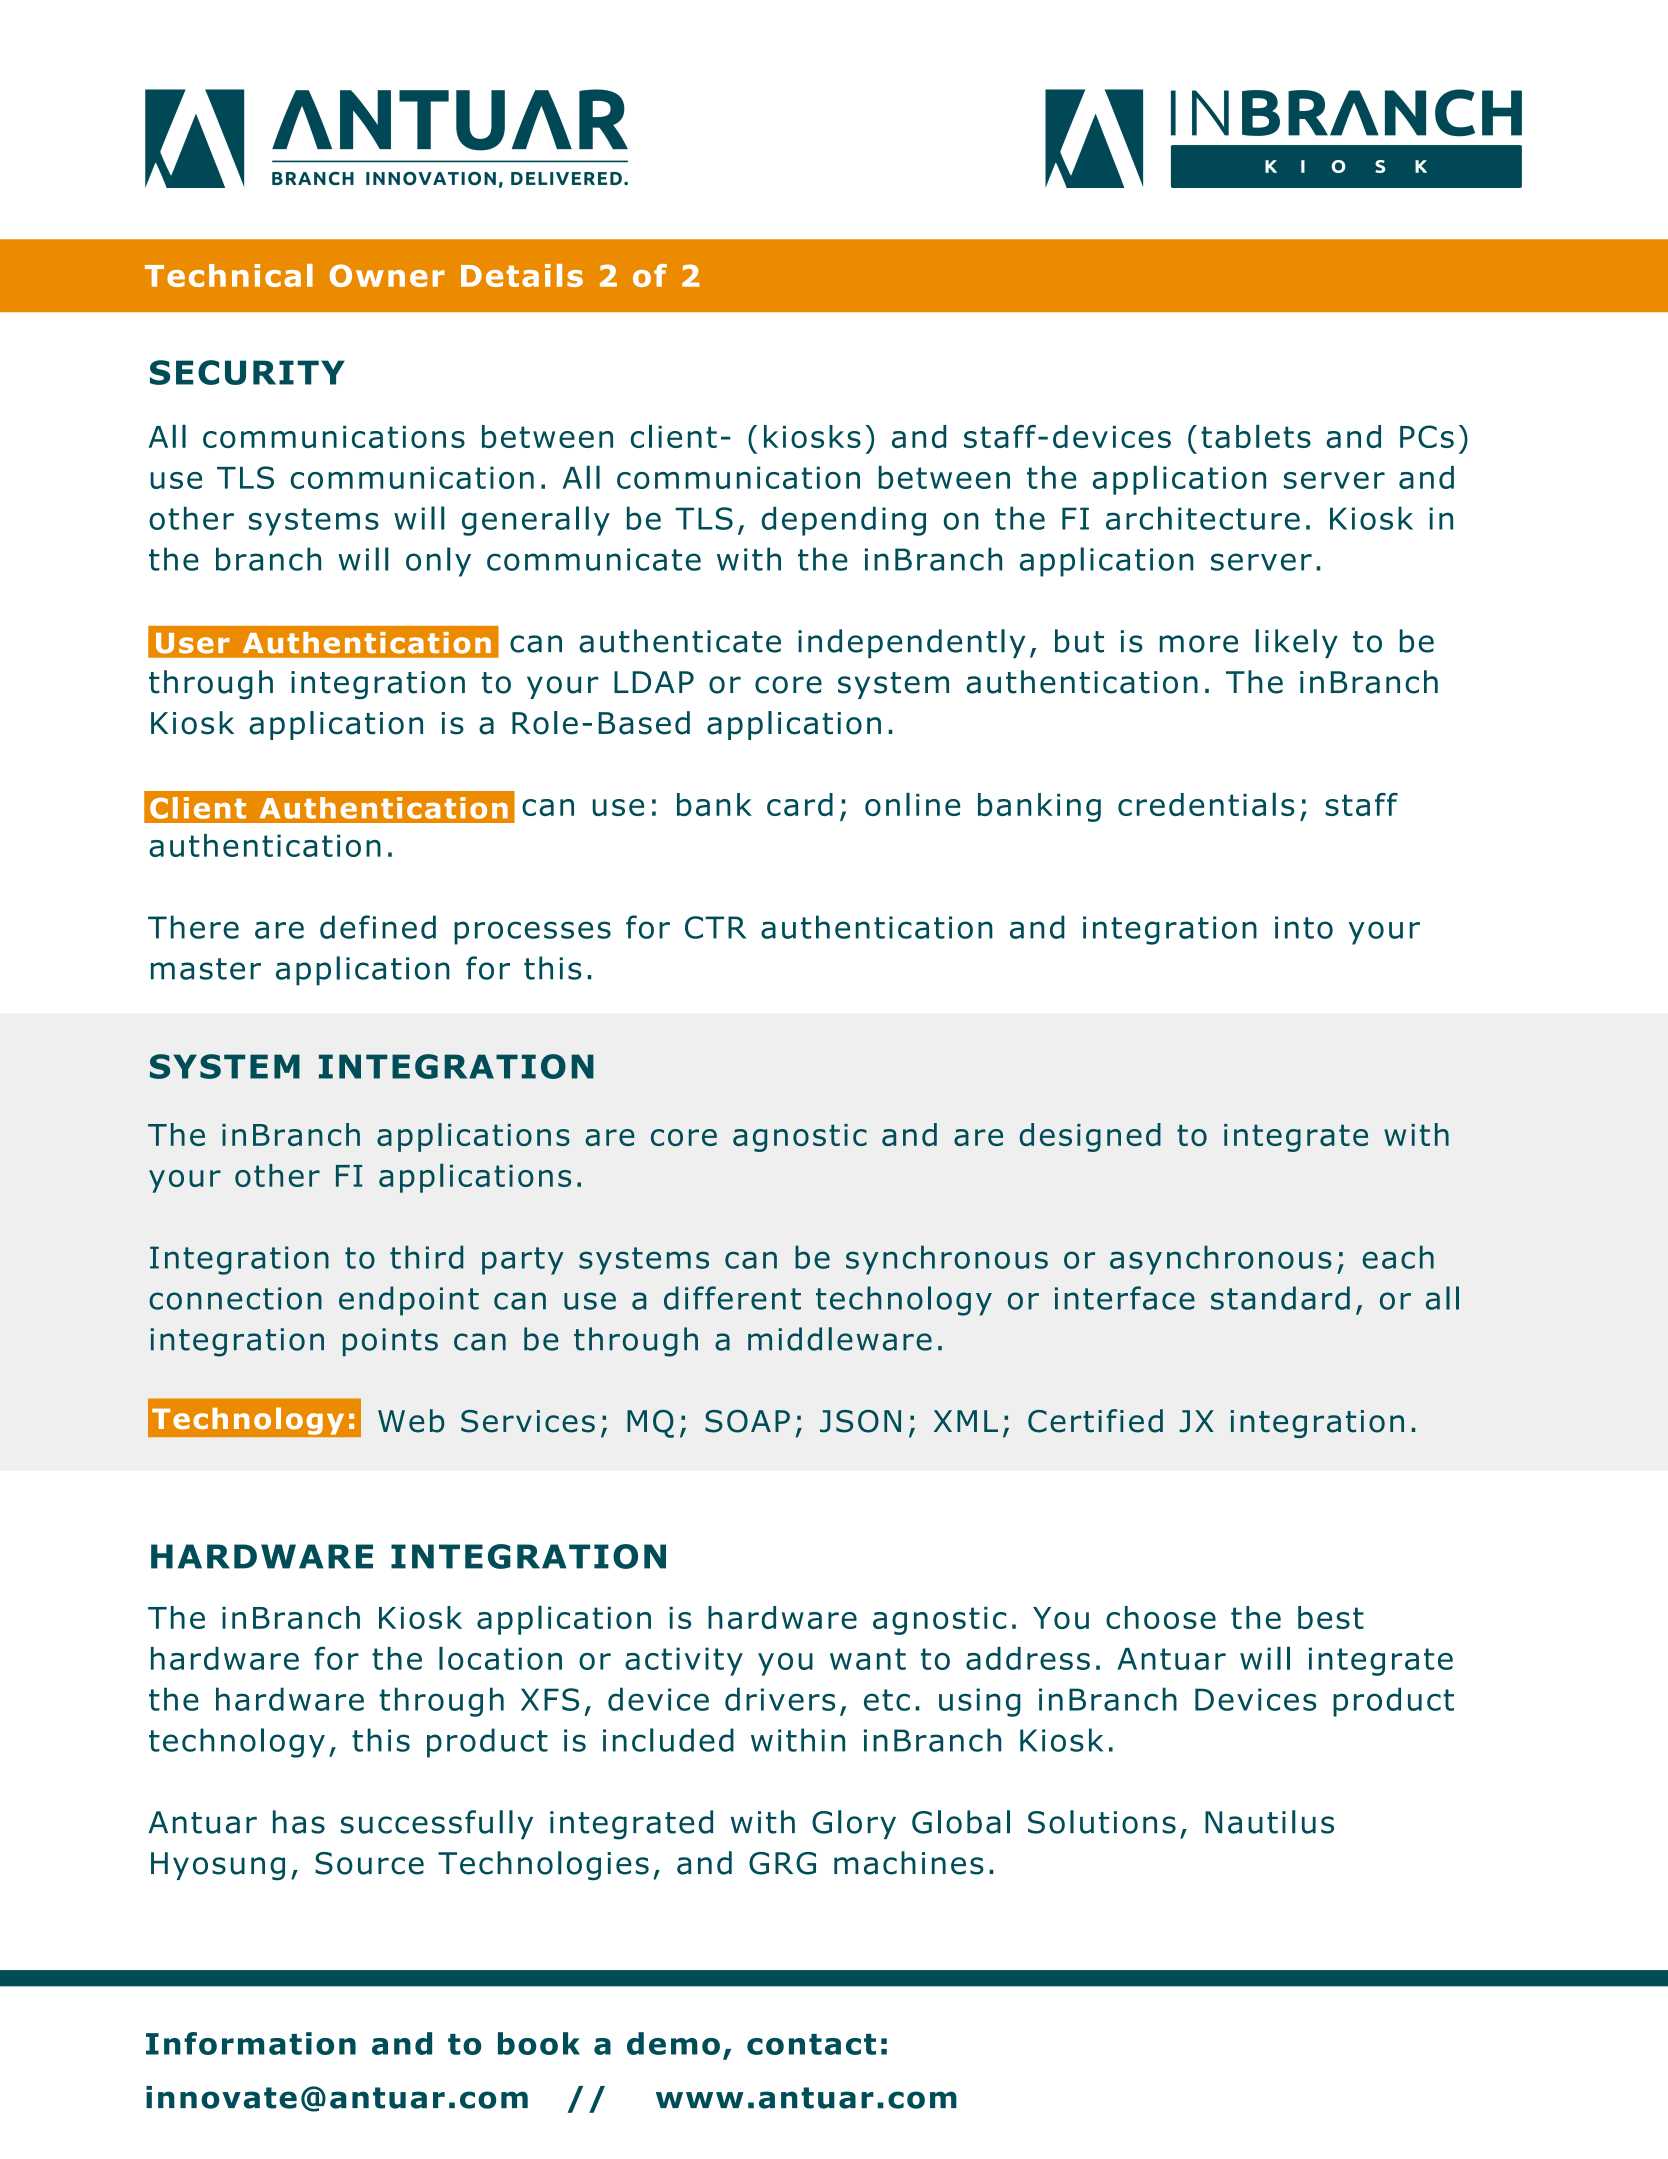  I want to click on middleware, so click(840, 1339).
